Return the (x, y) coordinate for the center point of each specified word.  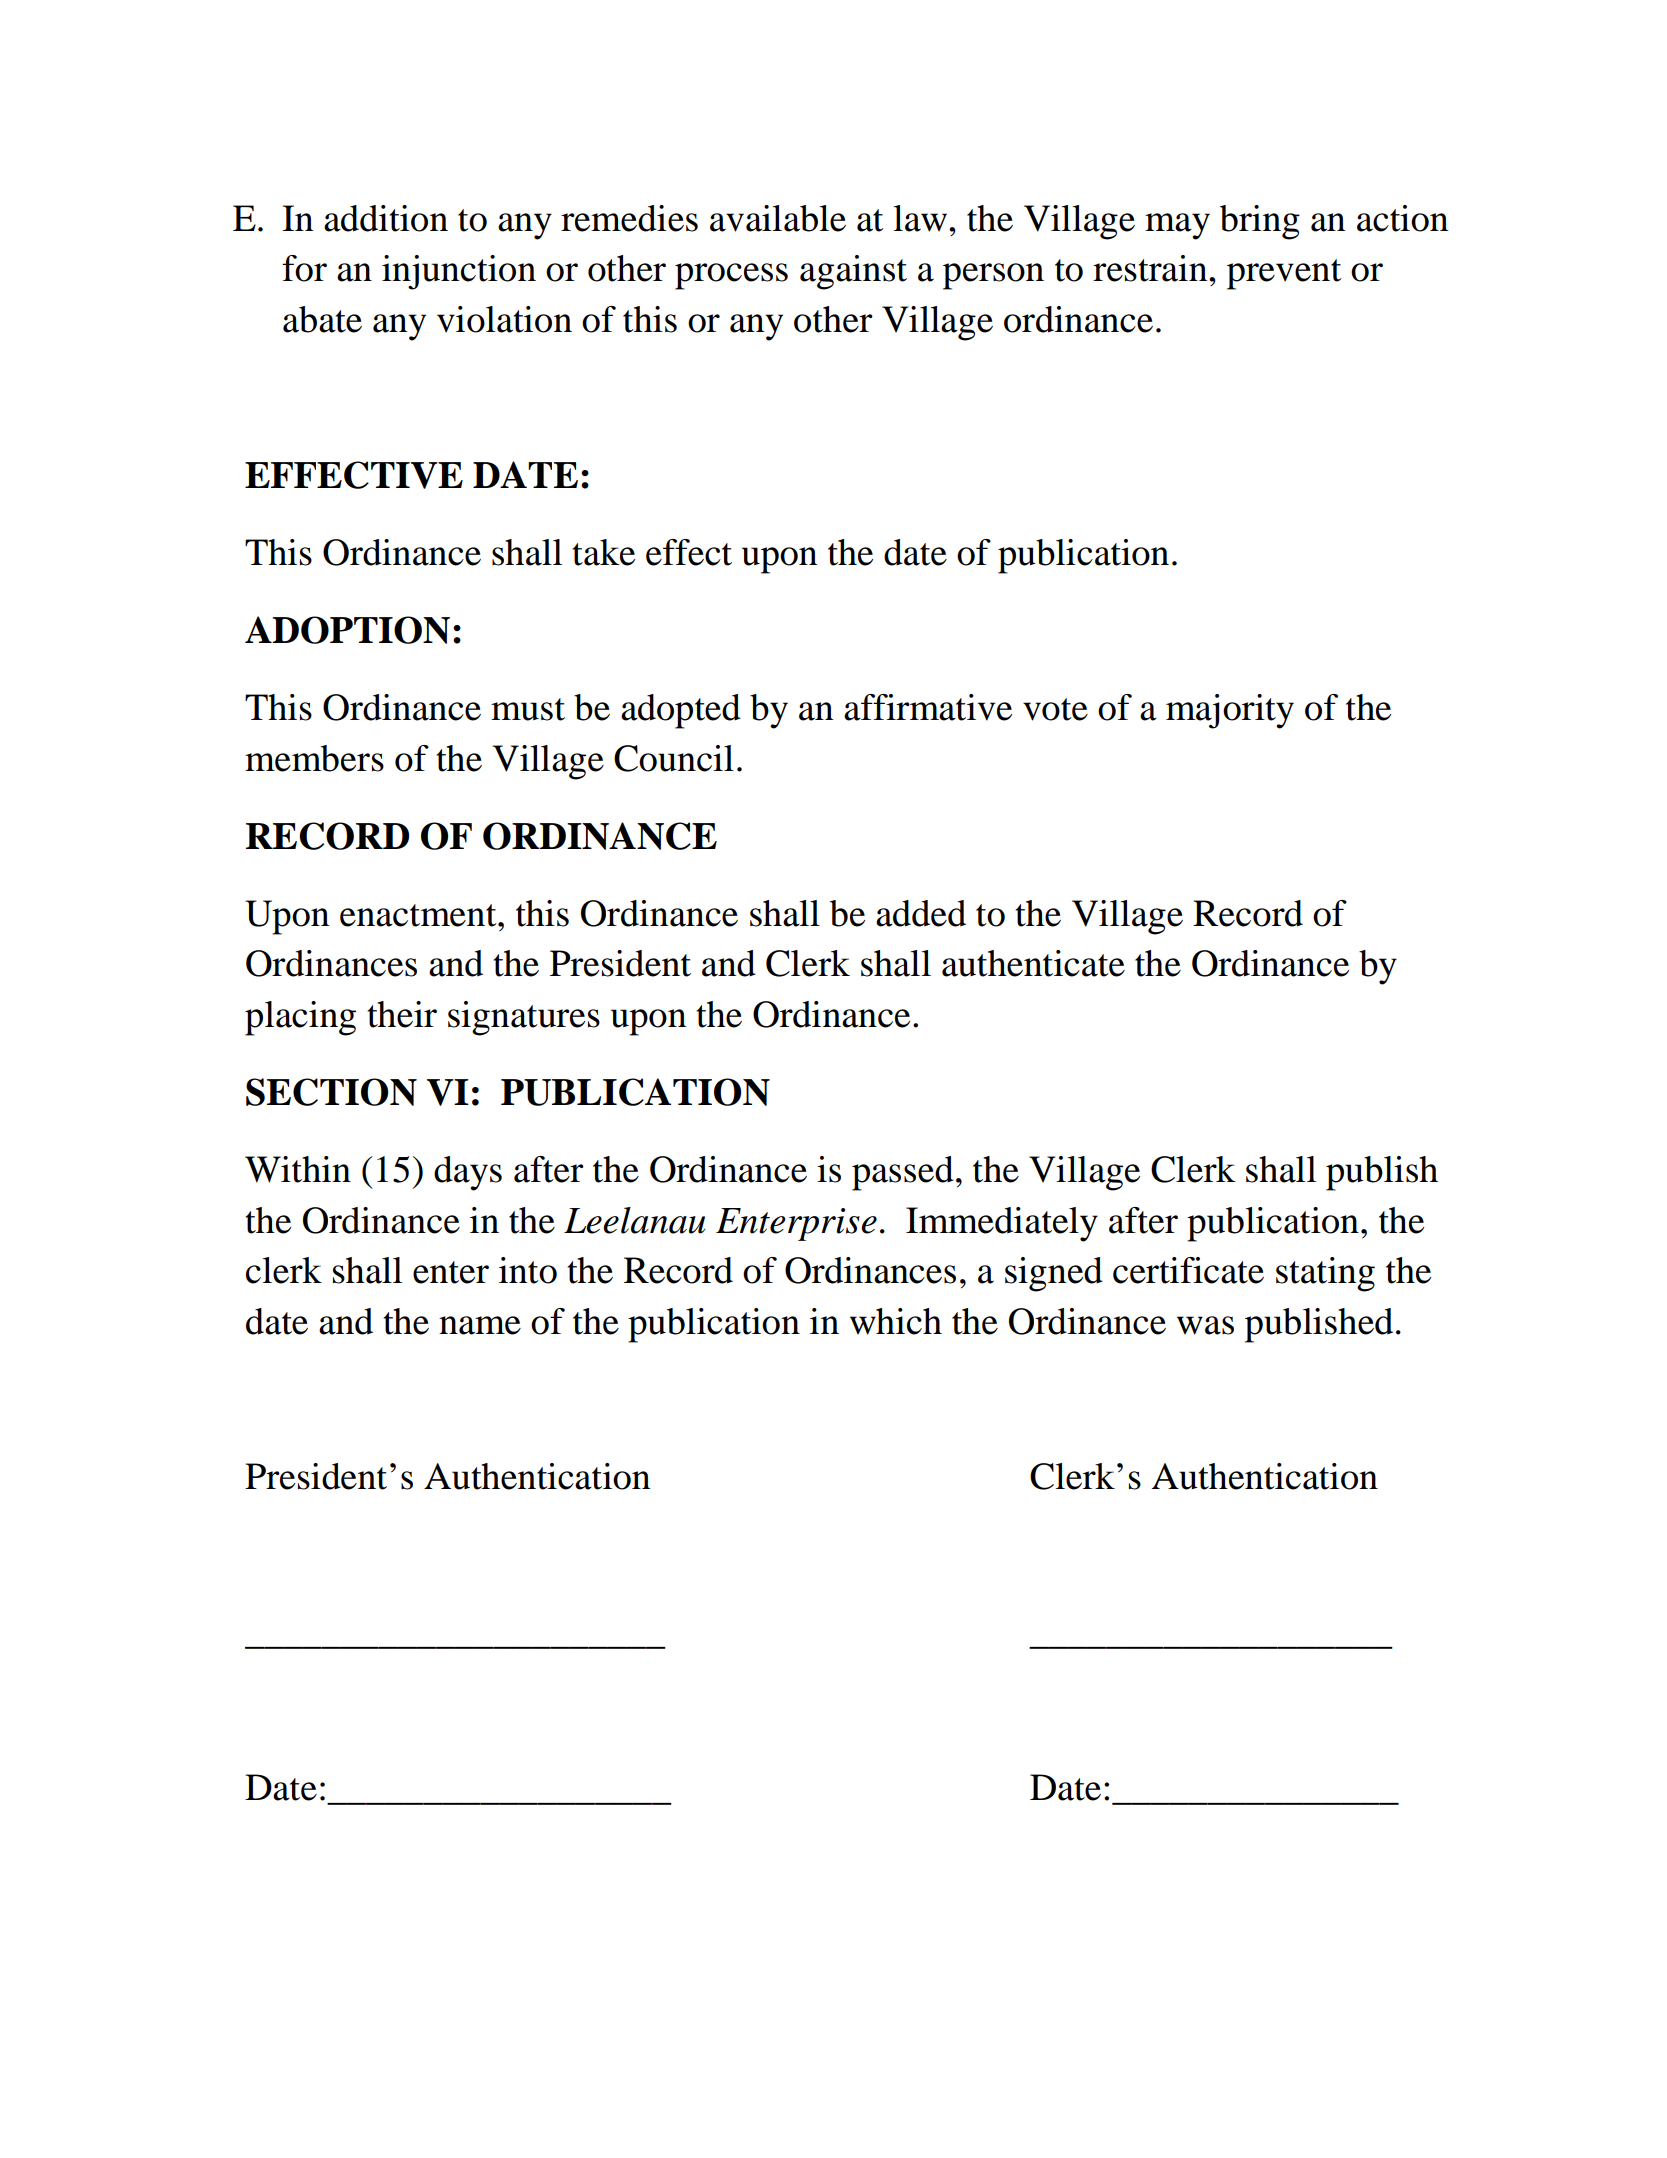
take (603, 552)
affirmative (928, 707)
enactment (419, 915)
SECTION (331, 1092)
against (853, 272)
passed (903, 1173)
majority (1230, 711)
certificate (1188, 1270)
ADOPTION (347, 630)
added (921, 913)
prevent (1284, 274)
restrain (1151, 268)
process (731, 276)
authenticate (1033, 963)
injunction (459, 272)
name (480, 1325)
